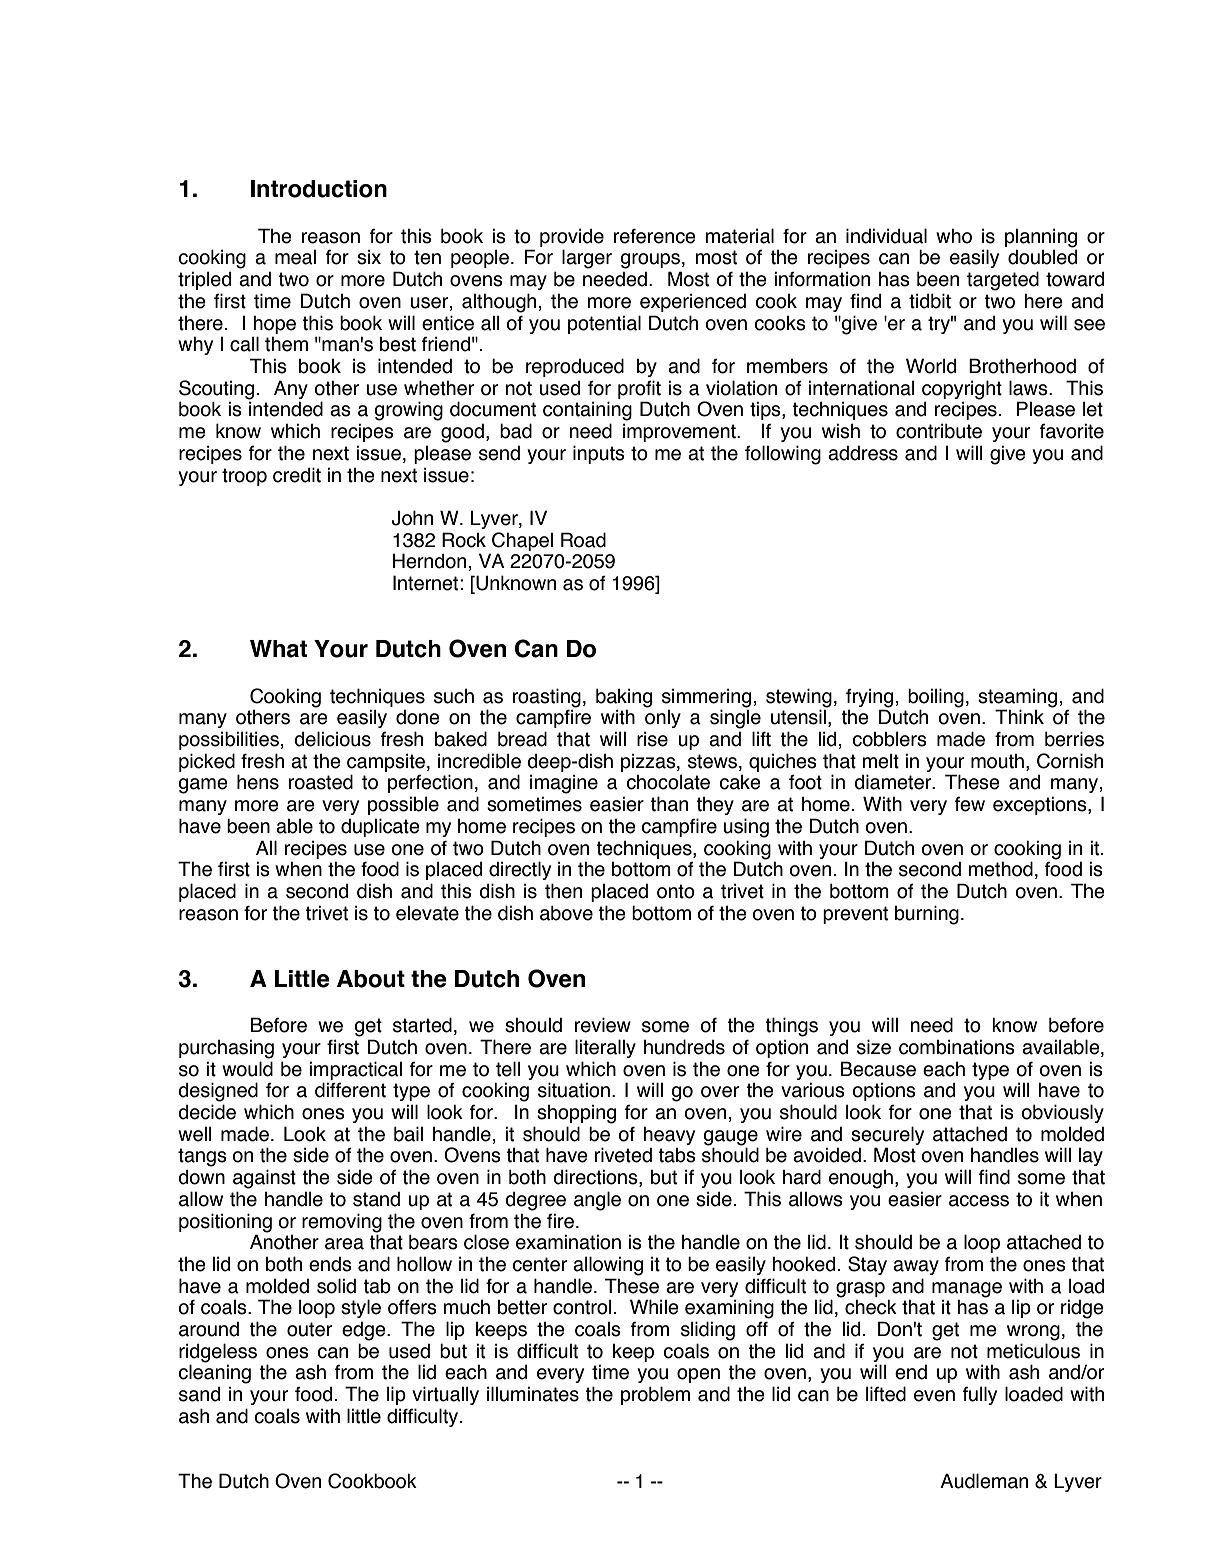 The height and width of the image is (1563, 1208). I want to click on reference, so click(655, 236).
